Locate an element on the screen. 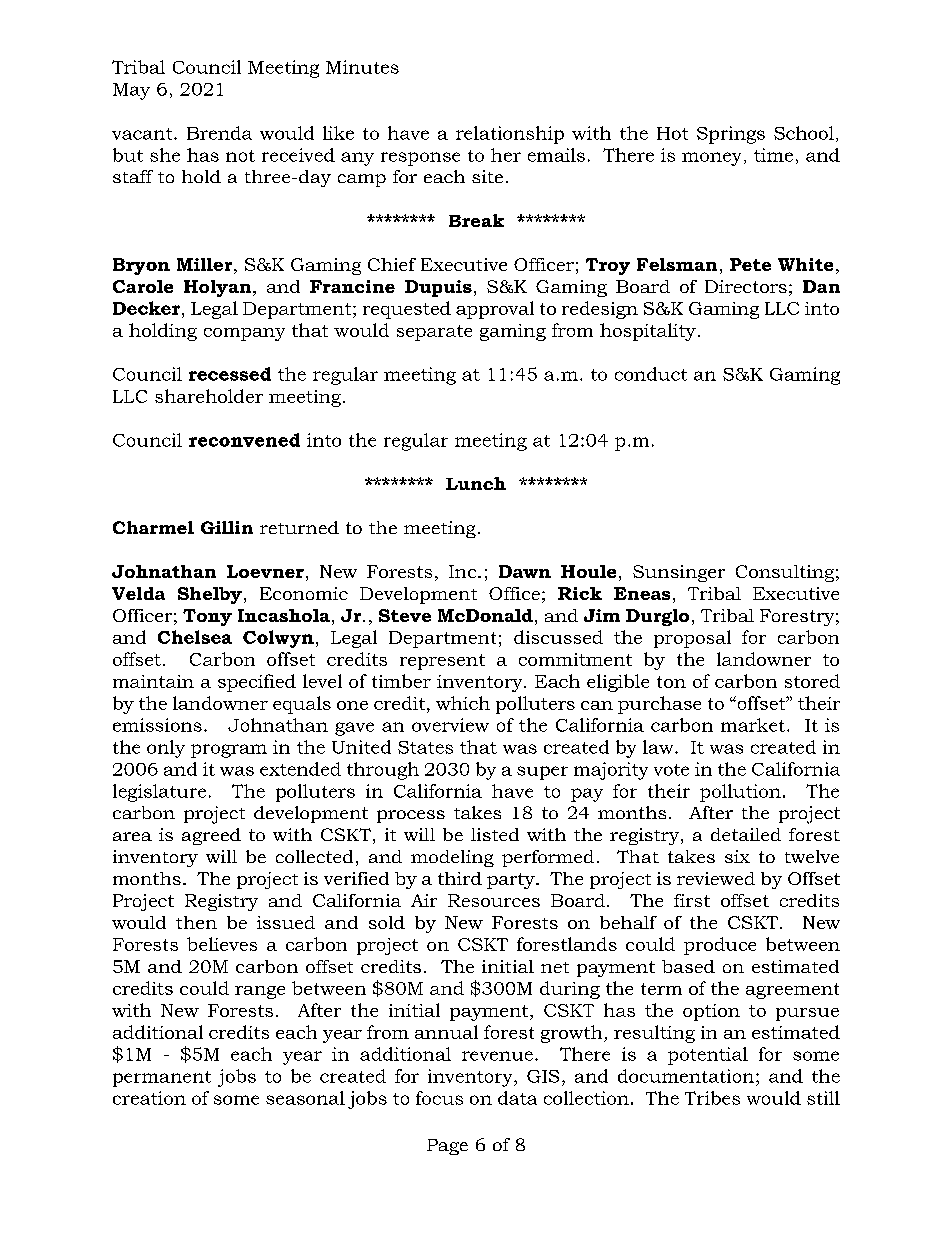 The height and width of the screenshot is (1233, 952). creation is located at coordinates (149, 1098).
